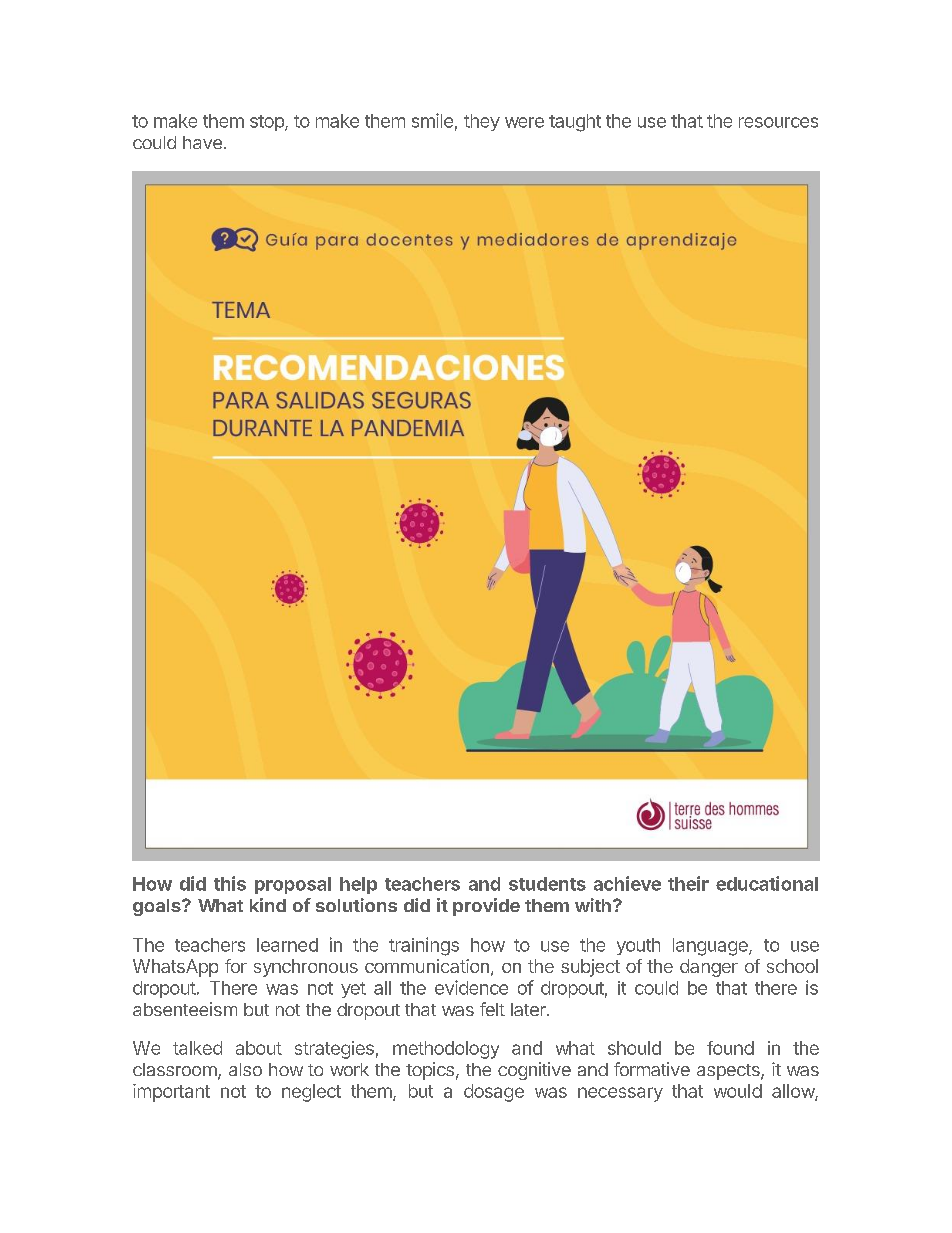 Image resolution: width=952 pixels, height=1233 pixels. What do you see at coordinates (547, 884) in the screenshot?
I see `students` at bounding box center [547, 884].
